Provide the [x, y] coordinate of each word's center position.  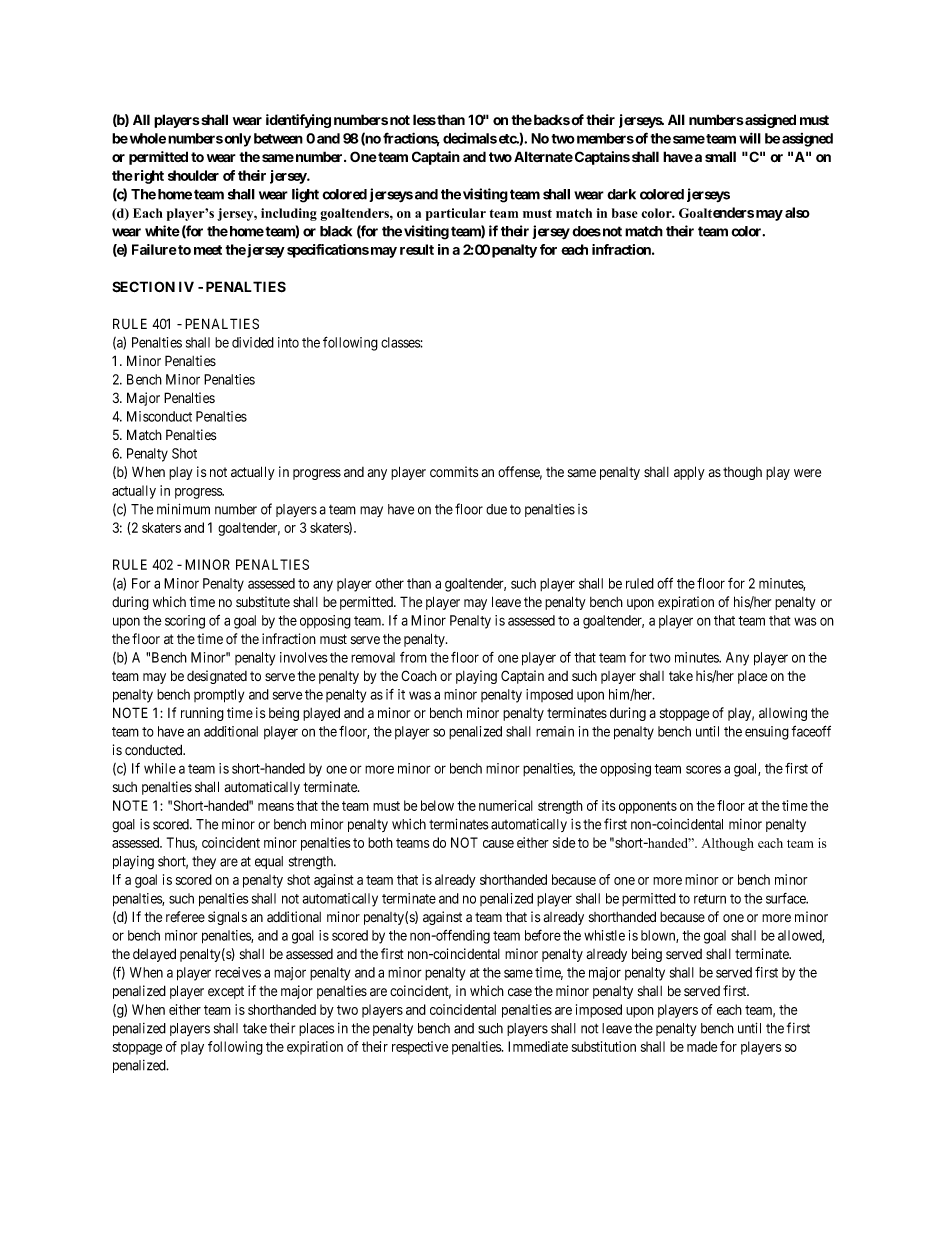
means [276, 807]
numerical [506, 805]
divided [253, 342]
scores [703, 769]
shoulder [193, 175]
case [520, 992]
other [389, 583]
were [807, 473]
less [424, 119]
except [226, 992]
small [720, 156]
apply [689, 473]
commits [454, 472]
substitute [263, 601]
